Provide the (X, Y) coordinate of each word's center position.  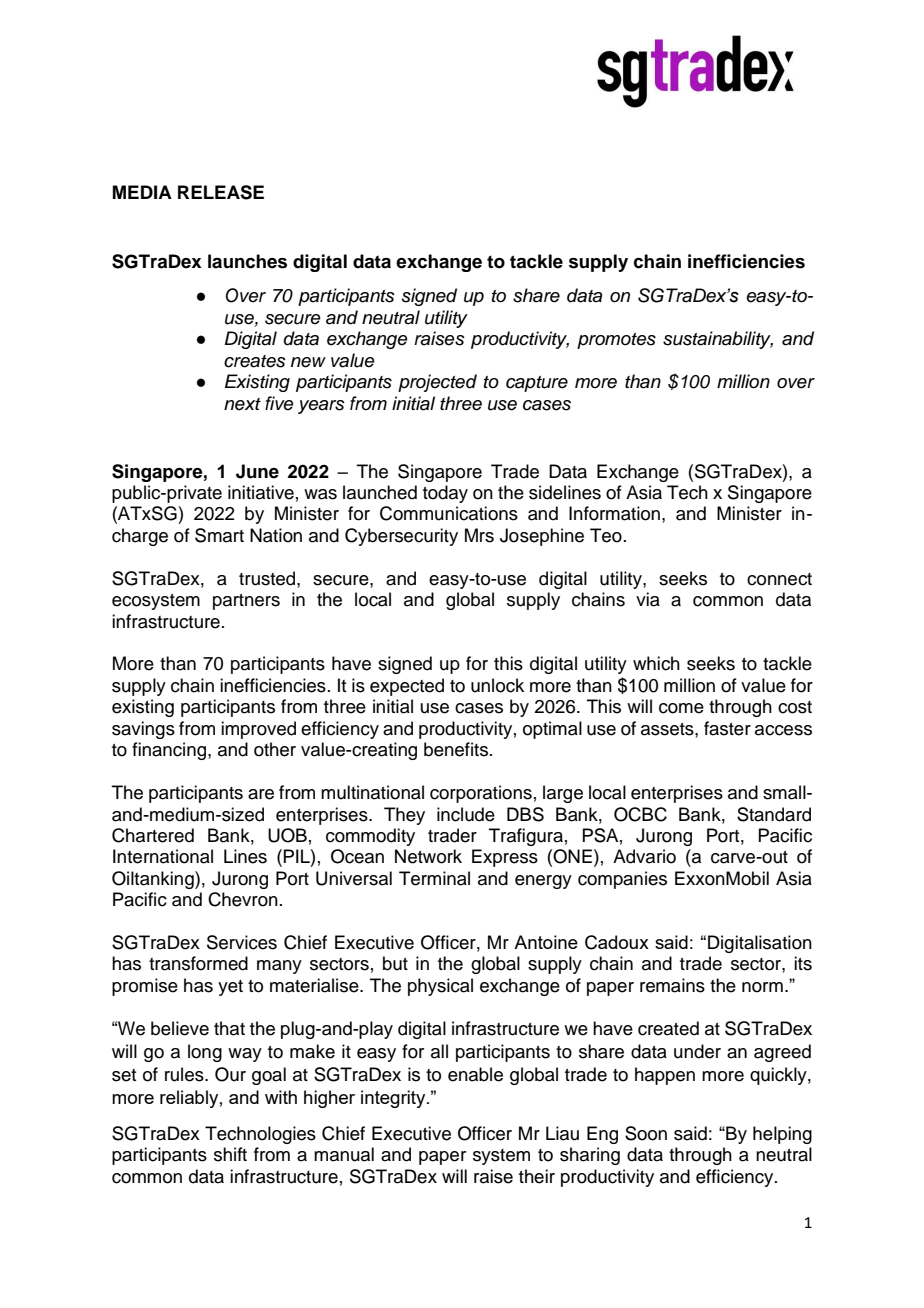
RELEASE (221, 192)
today (445, 494)
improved (258, 730)
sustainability (718, 340)
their (537, 1176)
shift (230, 1154)
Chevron (243, 899)
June (257, 471)
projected (437, 383)
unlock (497, 685)
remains (672, 985)
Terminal (434, 878)
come (681, 708)
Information (614, 513)
